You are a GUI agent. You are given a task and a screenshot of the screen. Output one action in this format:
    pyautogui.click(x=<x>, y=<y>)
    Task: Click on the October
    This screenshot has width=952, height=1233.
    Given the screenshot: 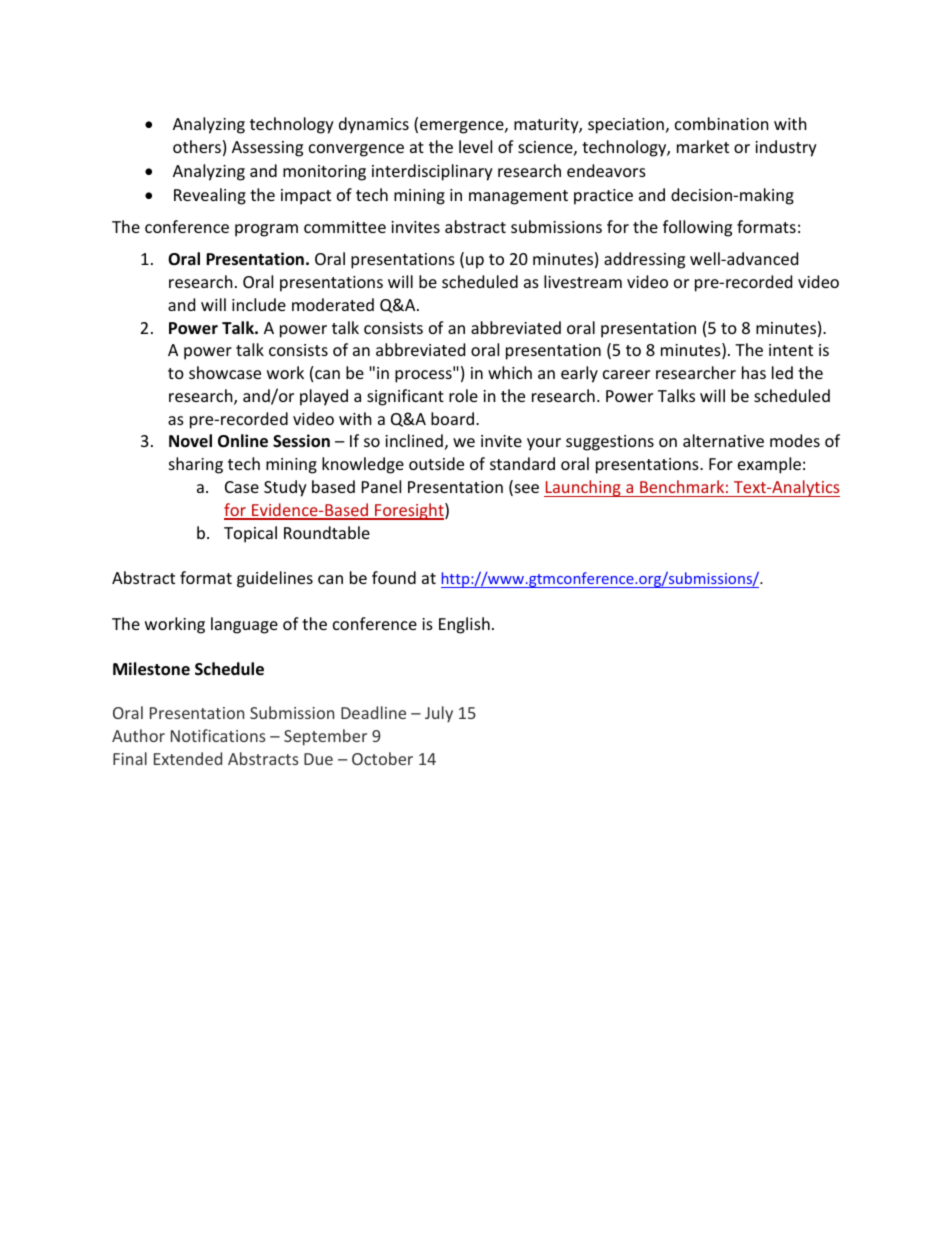 What is the action you would take?
    pyautogui.click(x=382, y=758)
